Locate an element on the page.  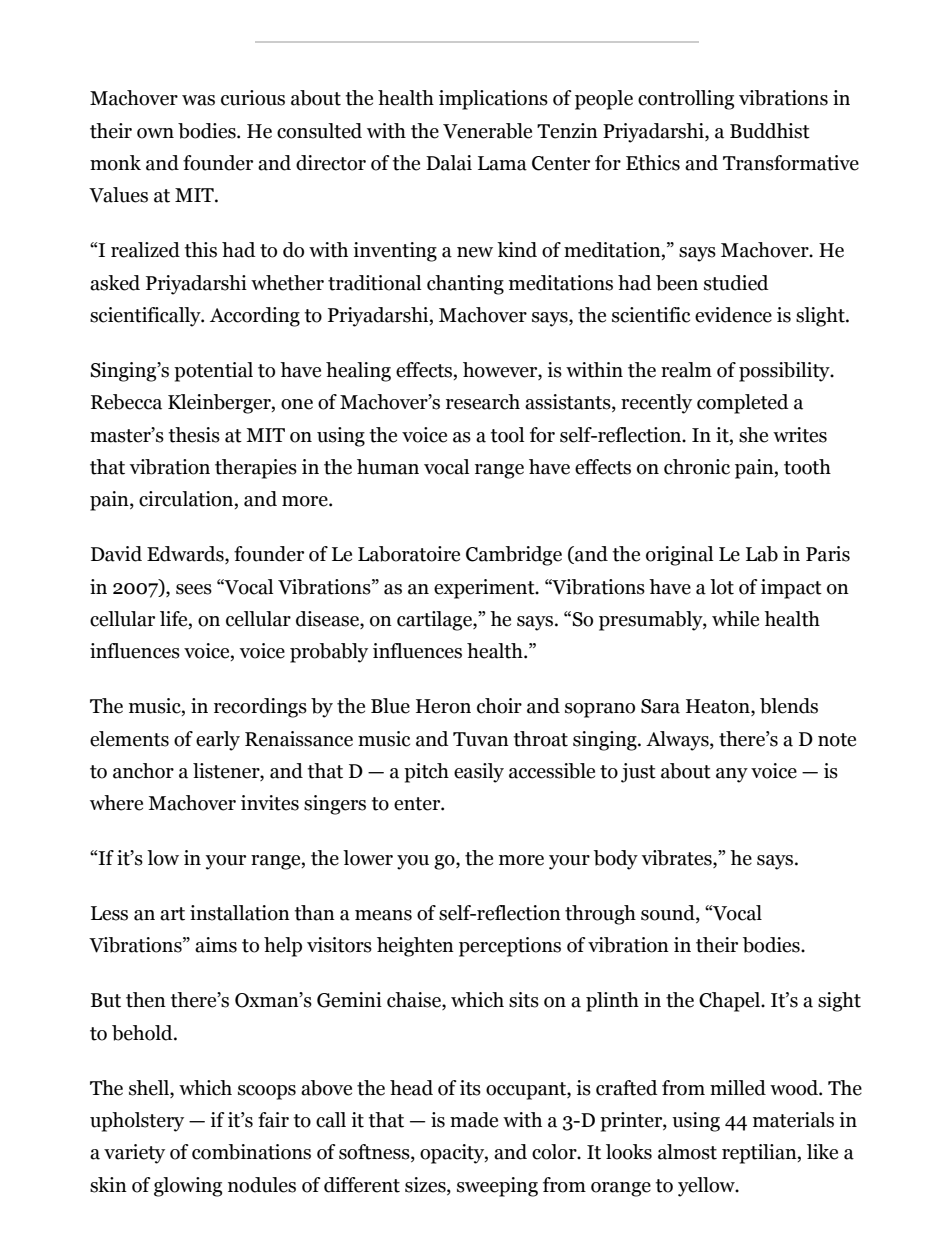
glowing is located at coordinates (188, 1187).
